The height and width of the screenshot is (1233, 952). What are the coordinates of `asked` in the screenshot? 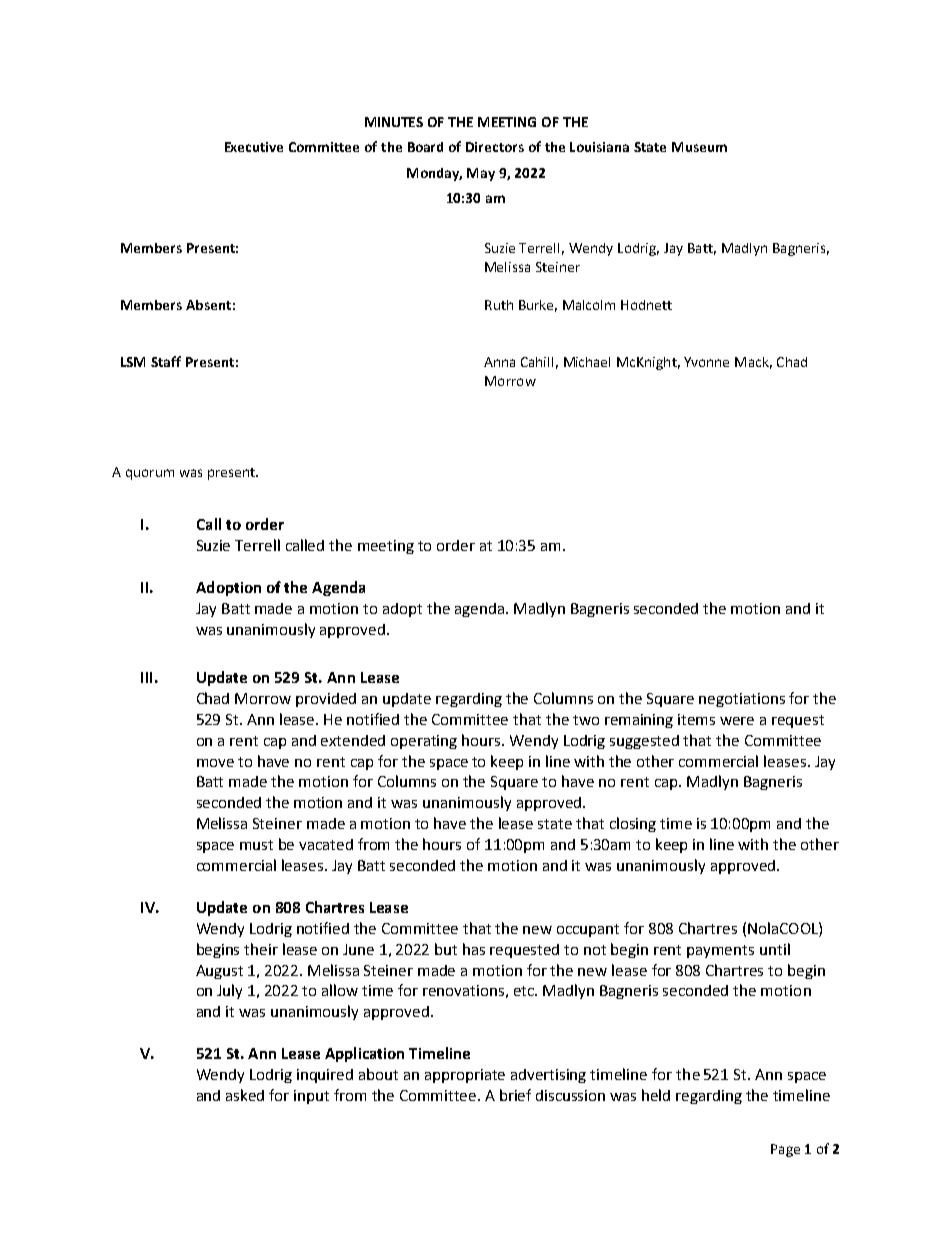 It's located at (245, 1095).
